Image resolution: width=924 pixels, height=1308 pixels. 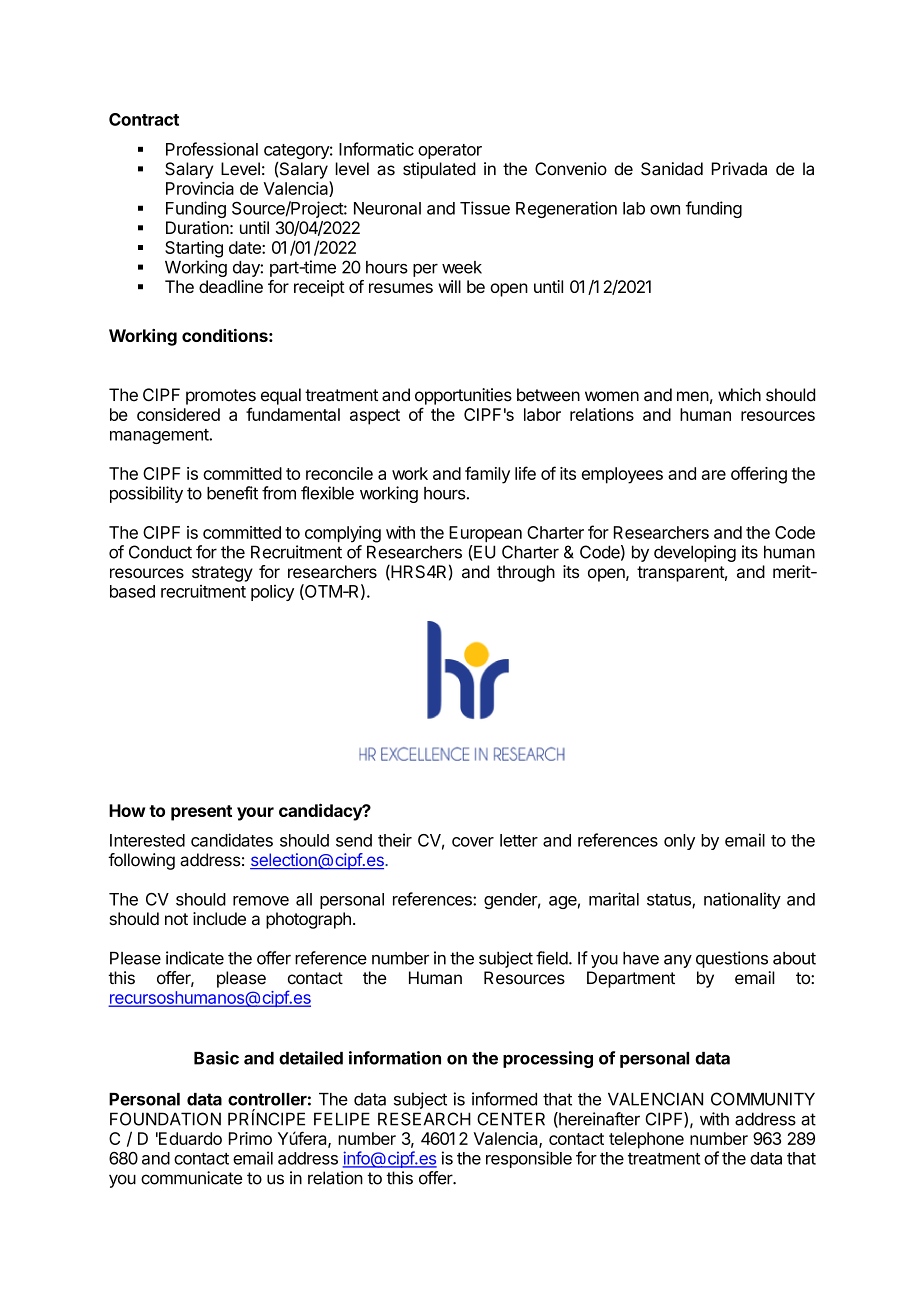 I want to click on Professional, so click(x=212, y=149).
